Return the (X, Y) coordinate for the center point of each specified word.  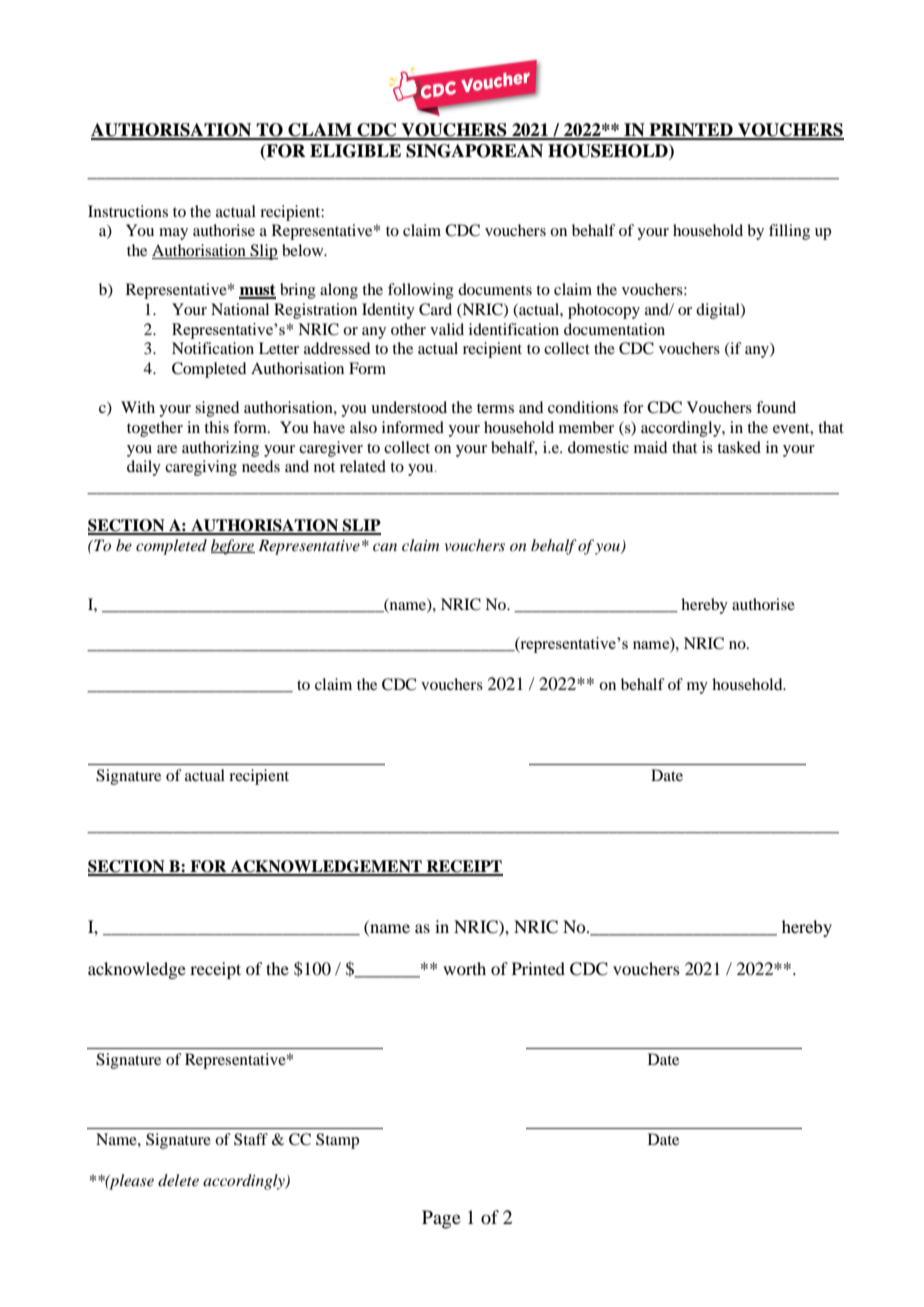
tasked (739, 447)
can (385, 547)
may (173, 234)
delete (178, 1180)
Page (441, 1219)
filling (789, 232)
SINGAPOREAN (474, 151)
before (233, 547)
